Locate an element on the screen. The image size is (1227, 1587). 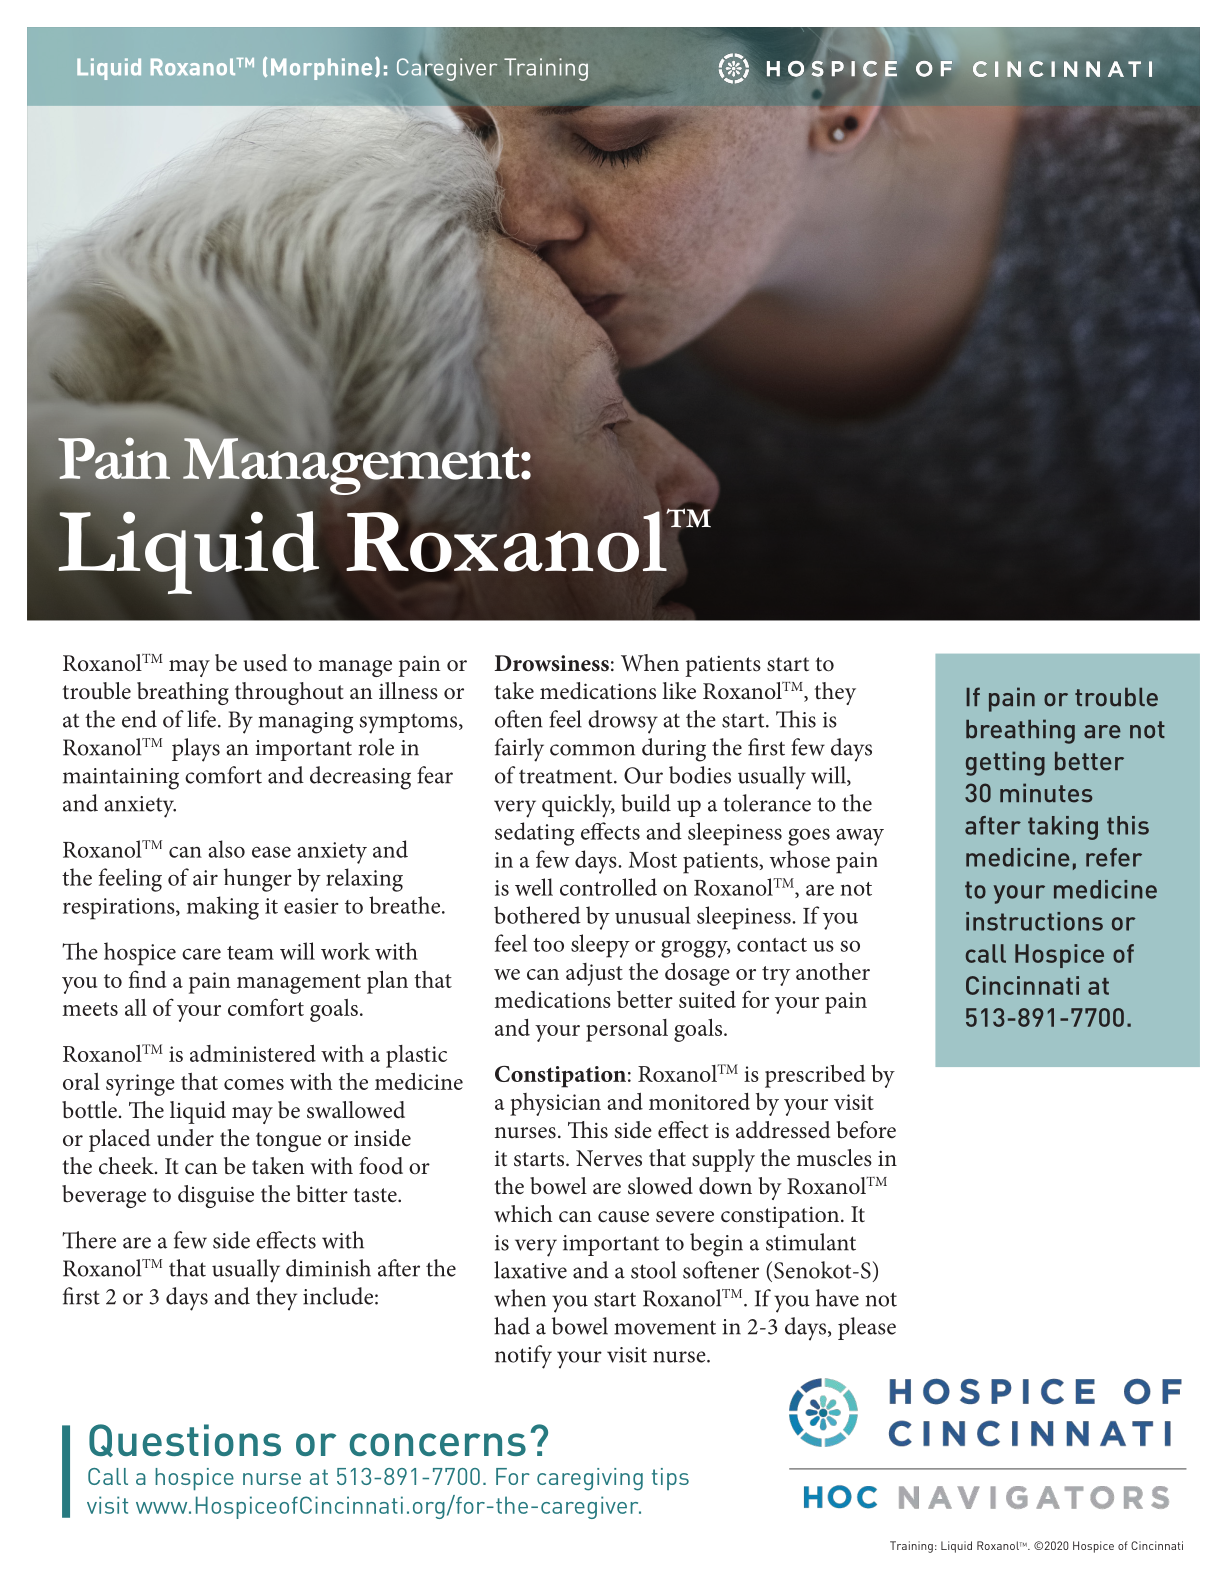
making is located at coordinates (223, 908).
